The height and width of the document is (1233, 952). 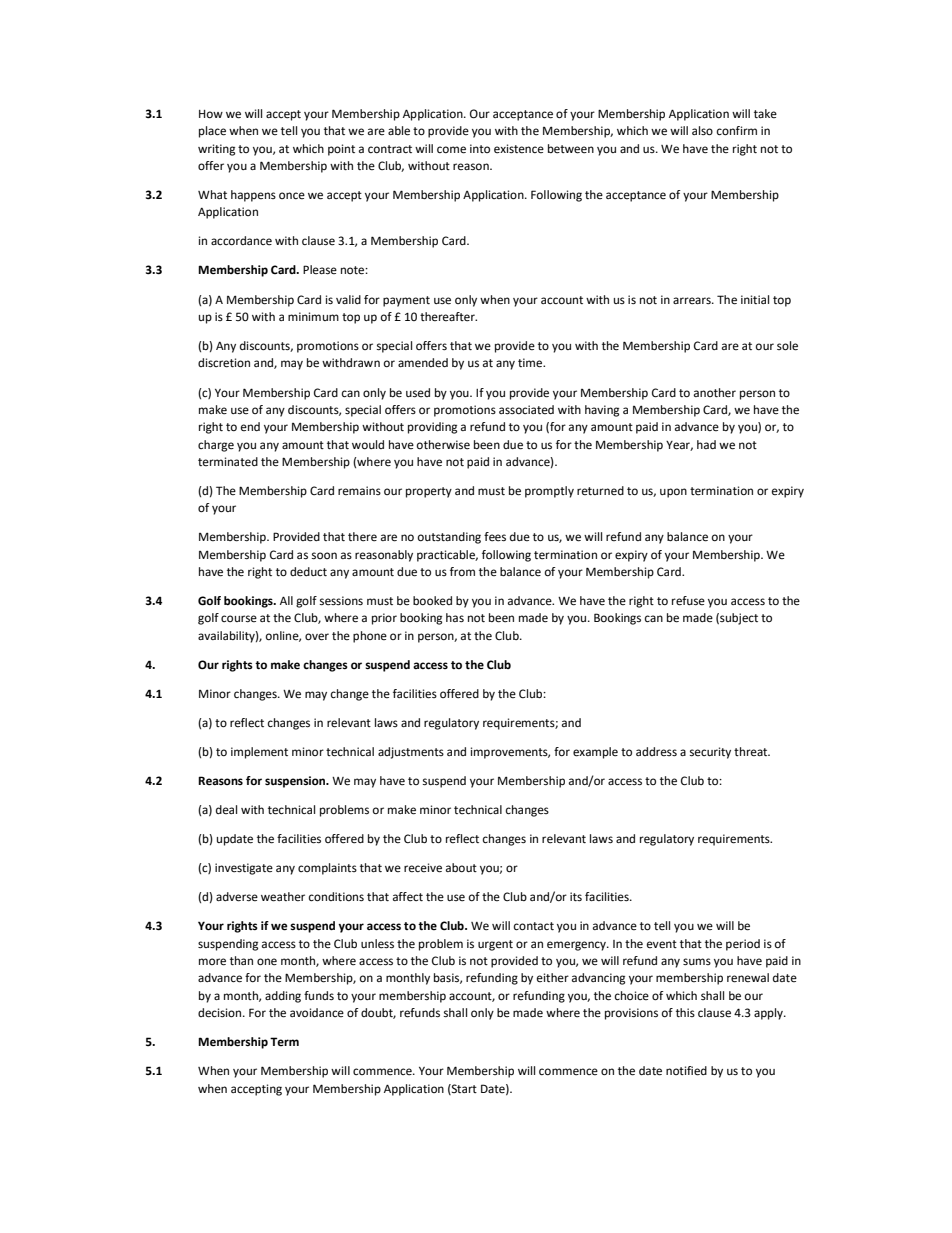 What do you see at coordinates (531, 363) in the document?
I see `time` at bounding box center [531, 363].
